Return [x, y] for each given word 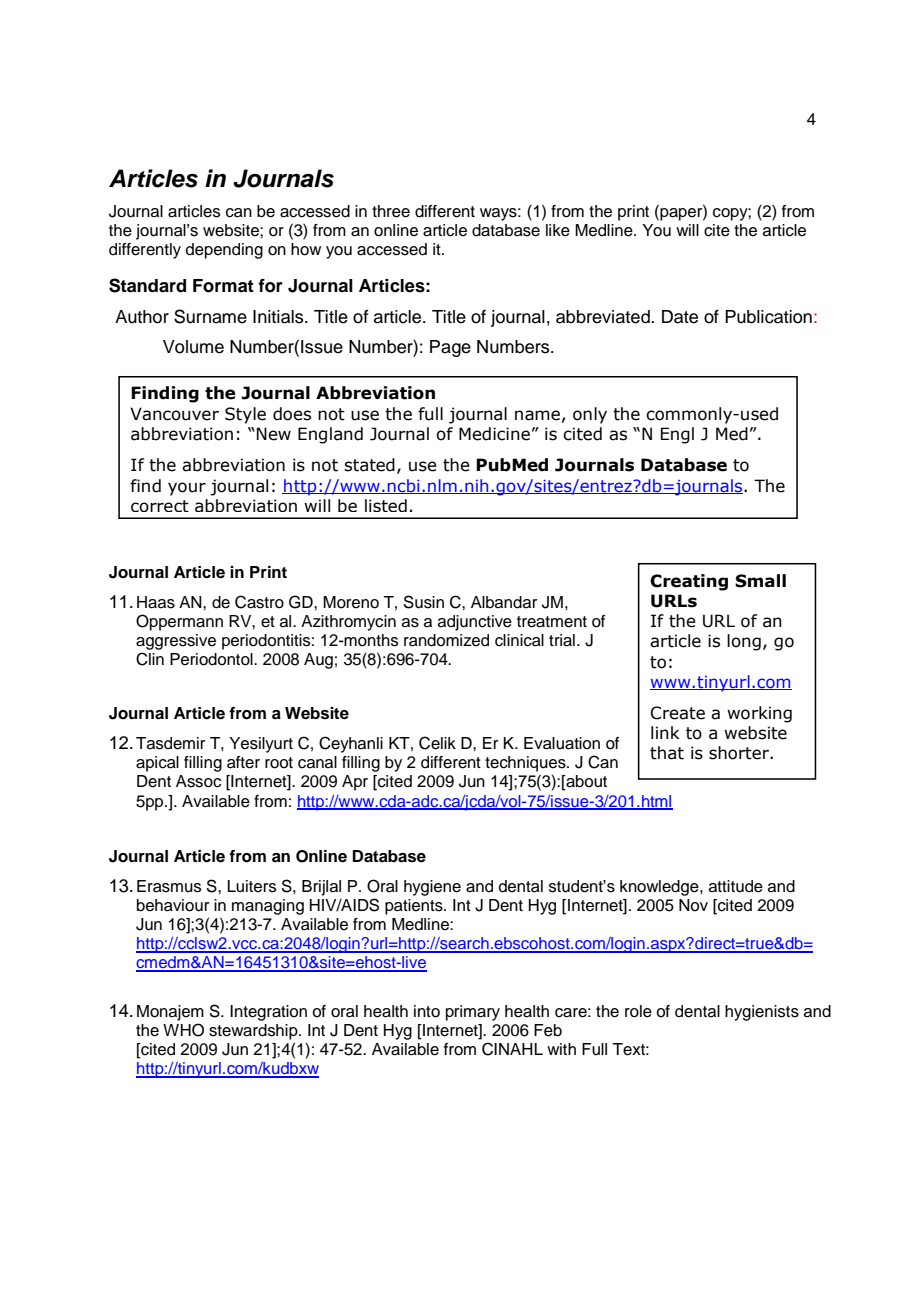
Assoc [198, 781]
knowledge [660, 888]
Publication [768, 317]
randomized [446, 640]
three [391, 211]
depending [224, 251]
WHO [183, 1030]
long [744, 642]
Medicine [494, 434]
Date [680, 317]
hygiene [432, 888]
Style [245, 415]
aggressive [176, 643]
